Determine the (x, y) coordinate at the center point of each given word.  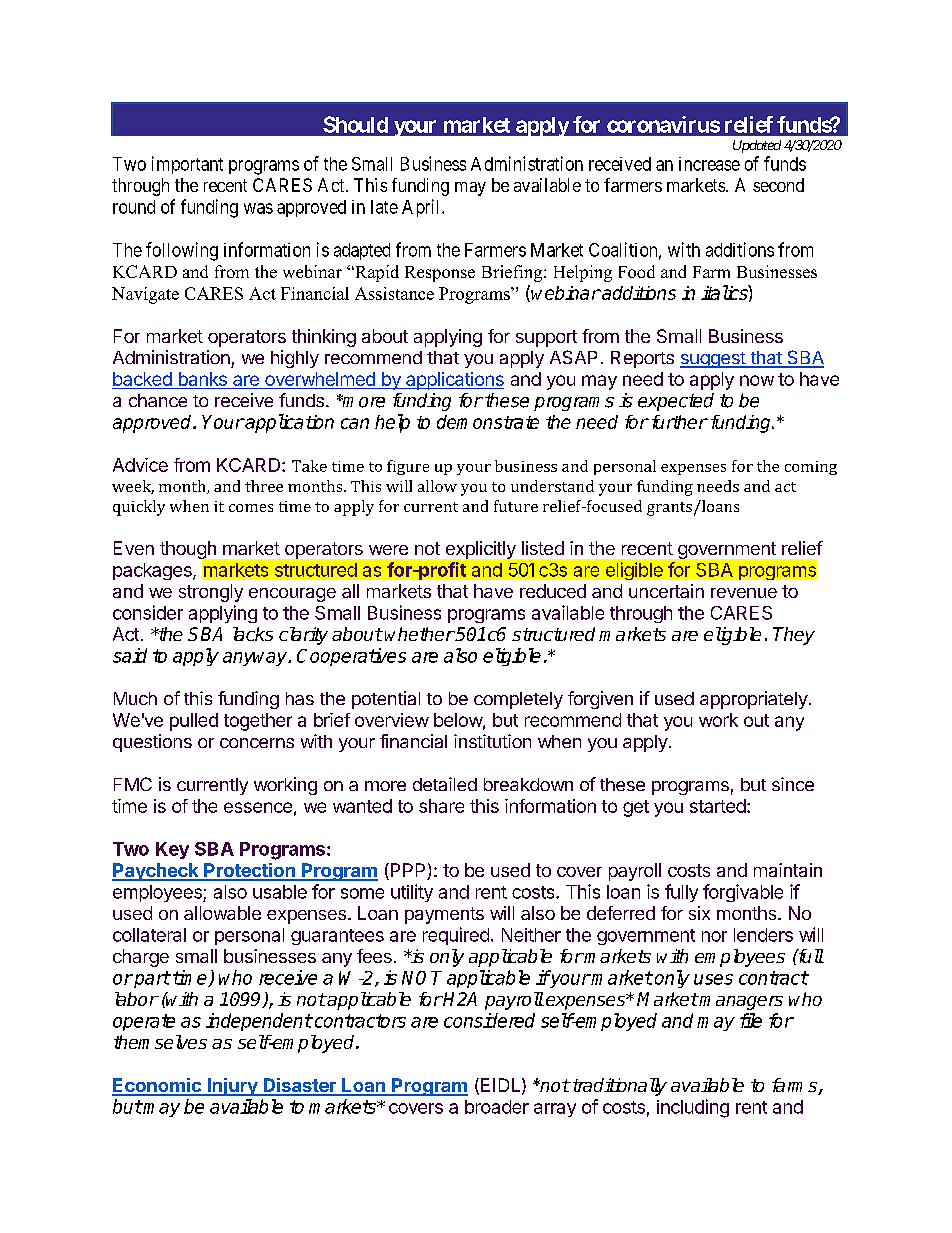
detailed (445, 784)
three (264, 486)
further (678, 422)
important (187, 165)
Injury (232, 1087)
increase (709, 164)
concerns (257, 743)
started (718, 806)
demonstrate (488, 422)
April (422, 208)
